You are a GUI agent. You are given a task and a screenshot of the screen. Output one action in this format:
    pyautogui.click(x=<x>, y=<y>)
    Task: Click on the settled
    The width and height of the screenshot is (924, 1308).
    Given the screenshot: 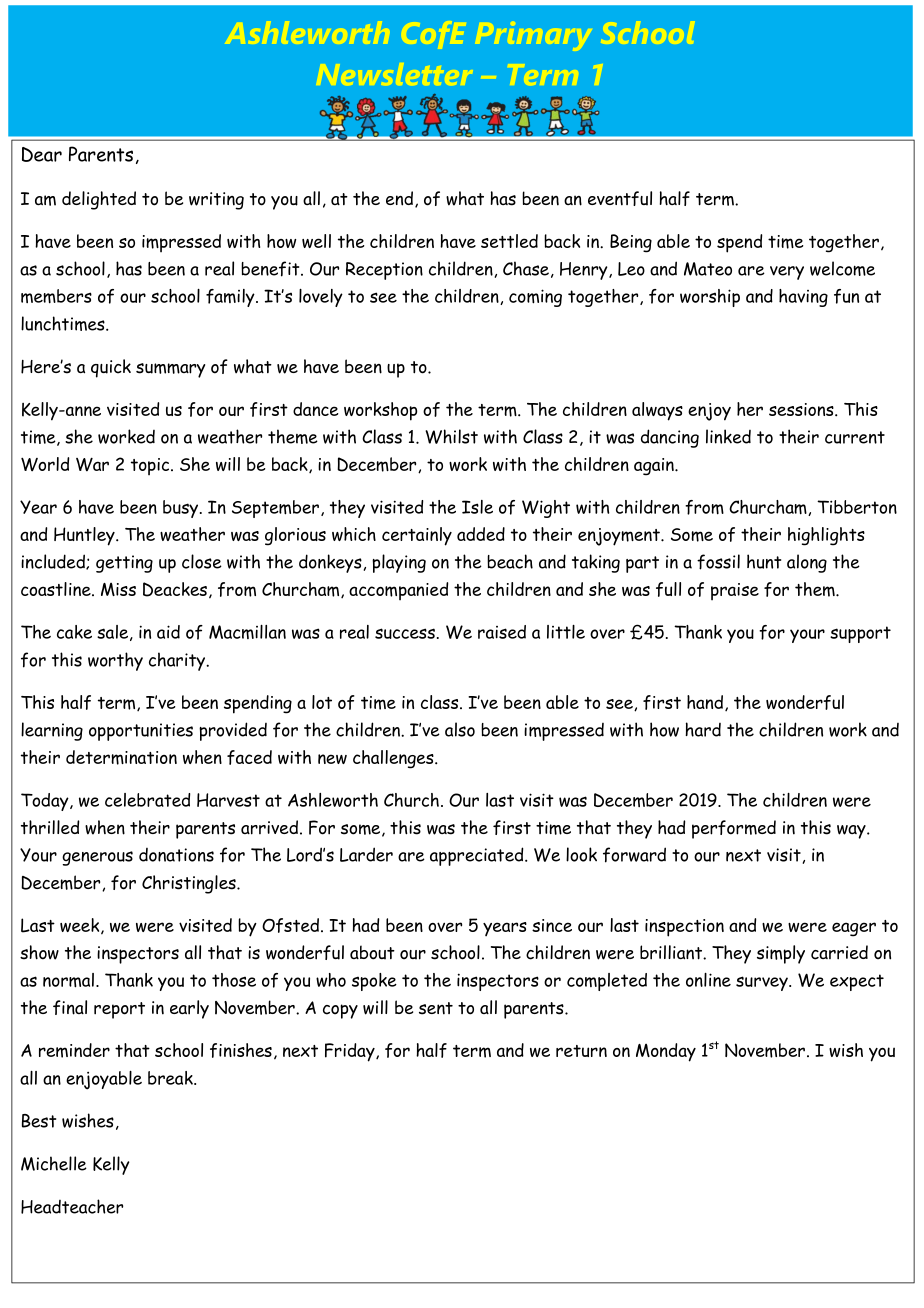 What is the action you would take?
    pyautogui.click(x=509, y=241)
